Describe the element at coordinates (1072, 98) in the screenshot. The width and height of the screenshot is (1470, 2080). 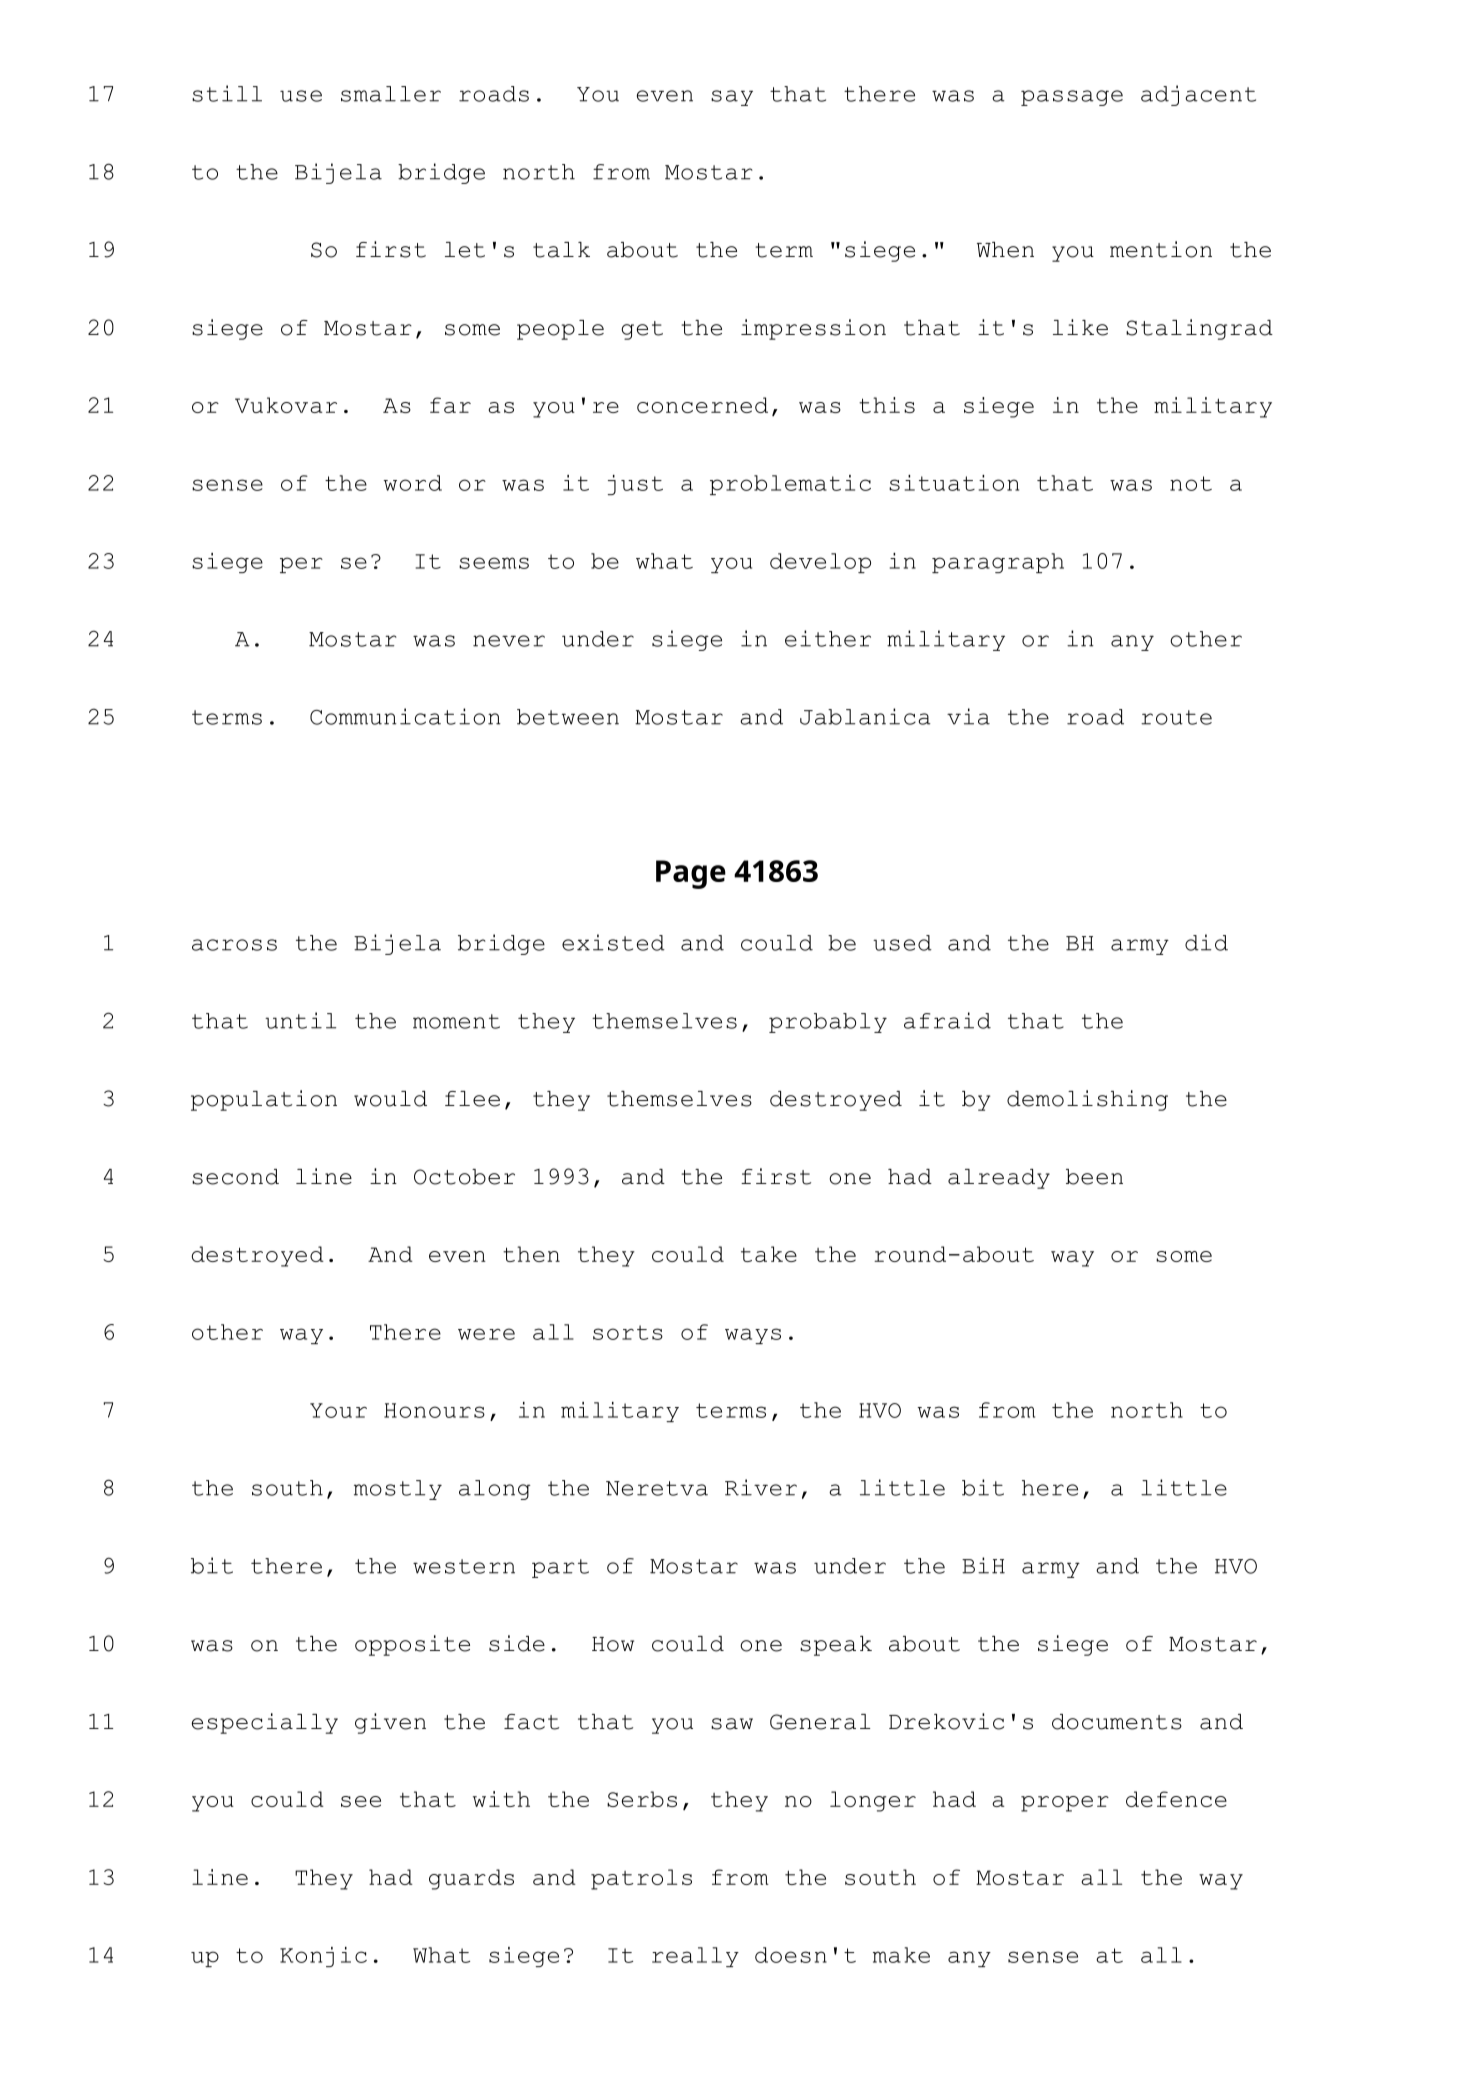
I see `passage` at that location.
